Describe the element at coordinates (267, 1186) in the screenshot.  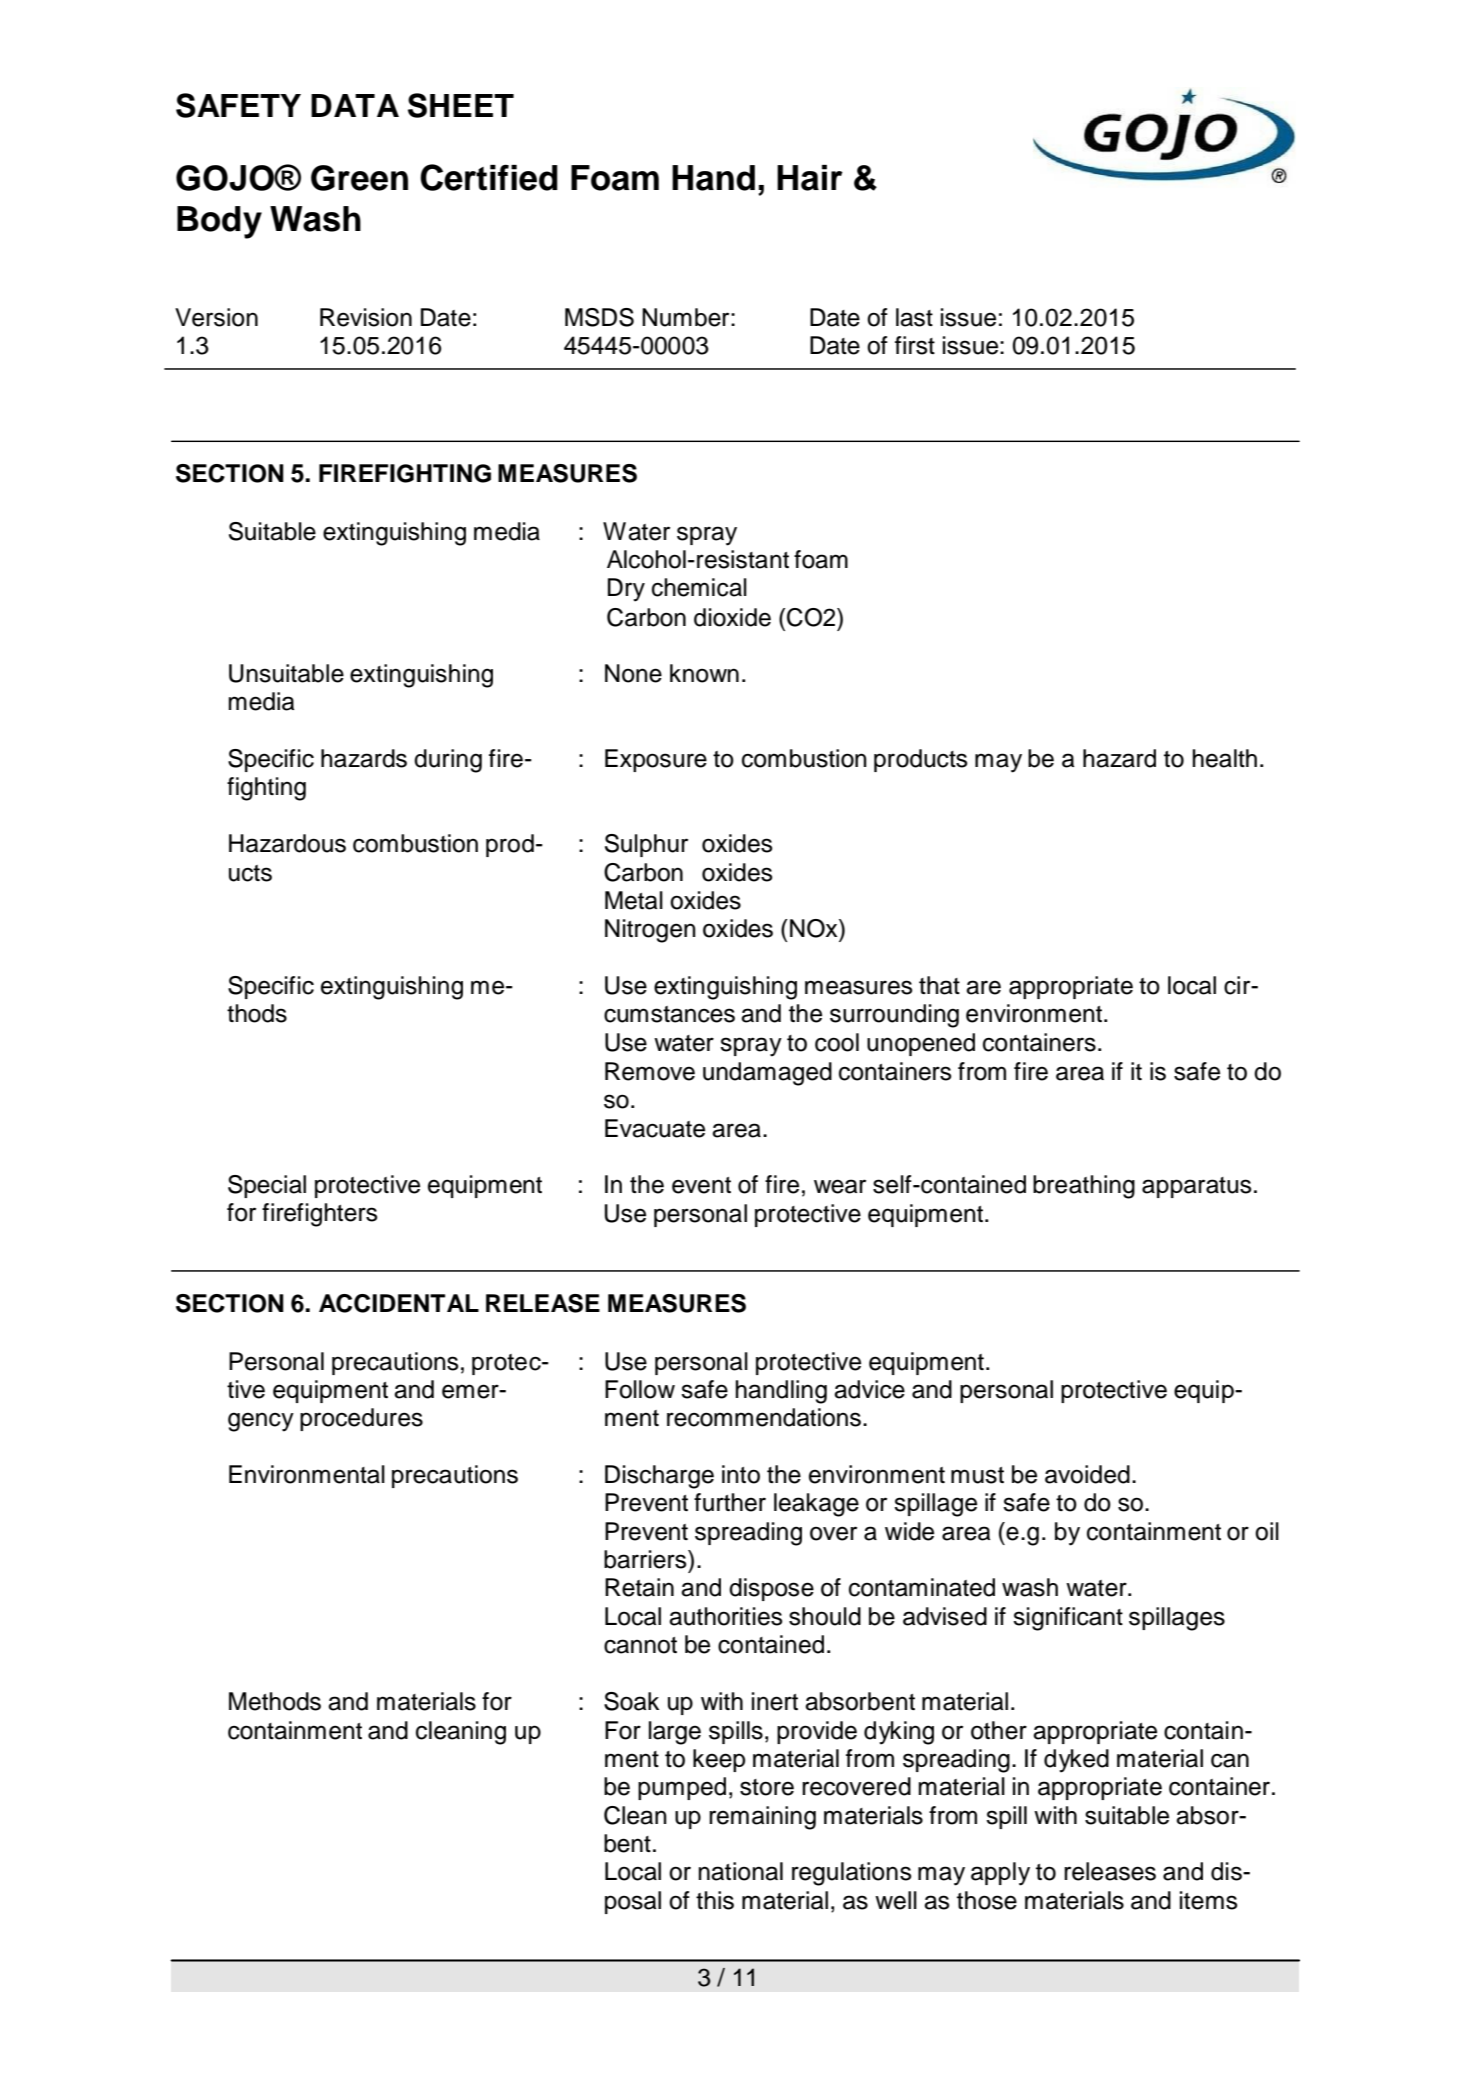
I see `Special` at that location.
